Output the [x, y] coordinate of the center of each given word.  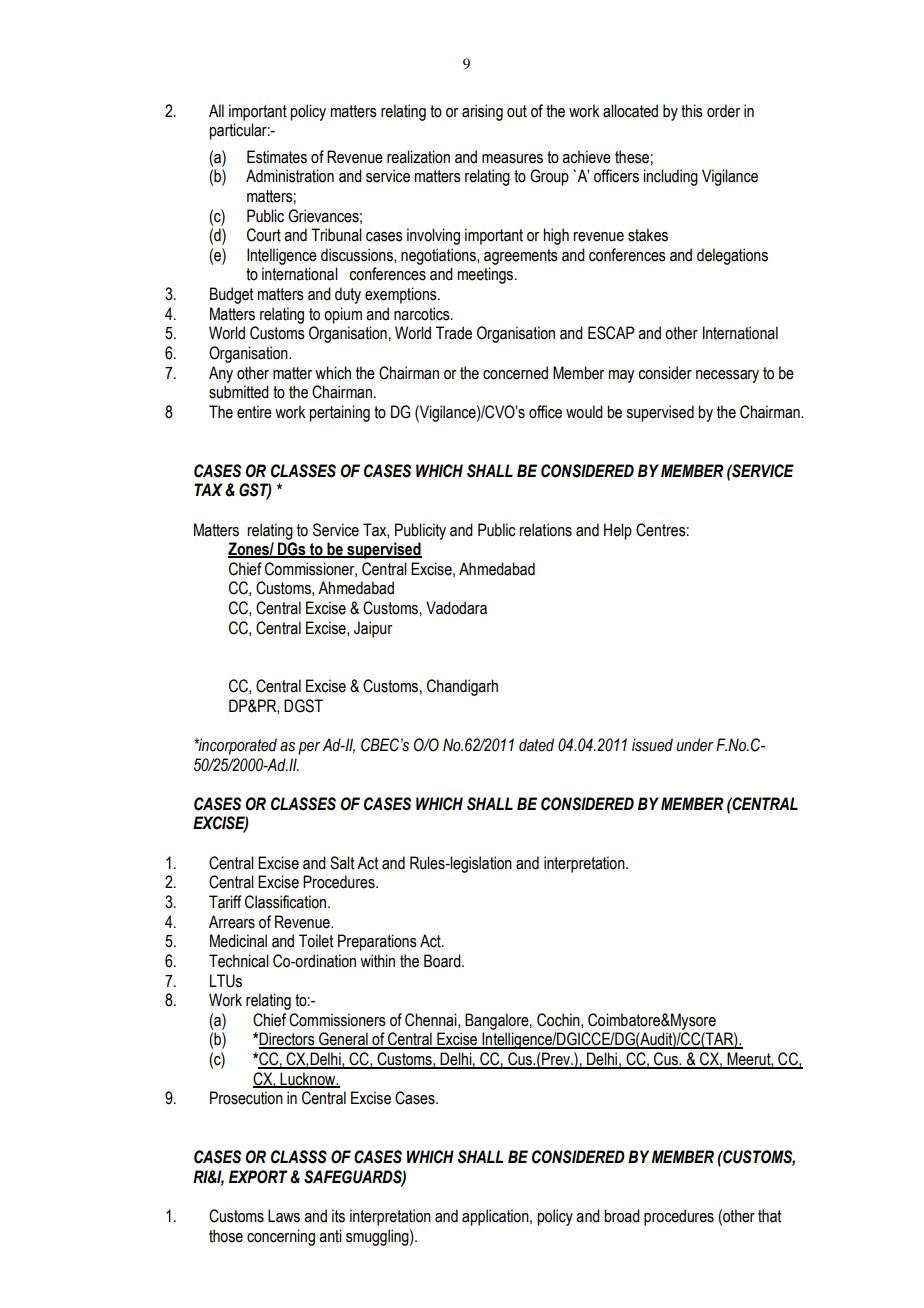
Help [618, 531]
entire [254, 412]
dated [536, 745]
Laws [284, 1216]
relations [545, 530]
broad [622, 1216]
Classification [287, 902]
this [692, 111]
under [695, 745]
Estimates [277, 157]
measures [512, 159]
